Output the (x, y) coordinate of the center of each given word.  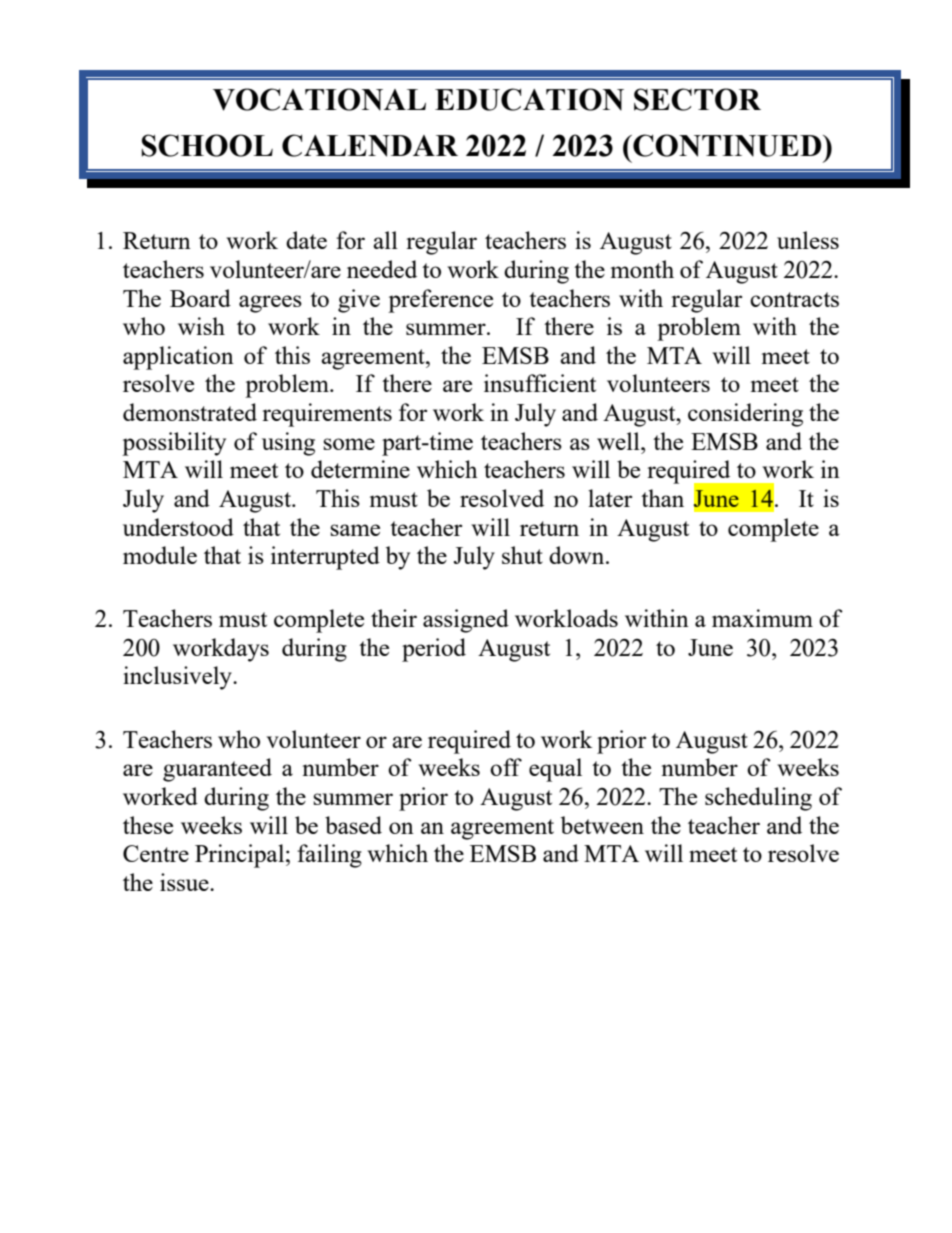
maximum (762, 618)
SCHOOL (207, 145)
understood (178, 527)
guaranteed (217, 770)
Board (200, 298)
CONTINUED (727, 145)
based (353, 825)
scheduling (758, 799)
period (434, 650)
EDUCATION (529, 99)
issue (185, 882)
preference (440, 301)
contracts (794, 299)
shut (522, 555)
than (662, 498)
